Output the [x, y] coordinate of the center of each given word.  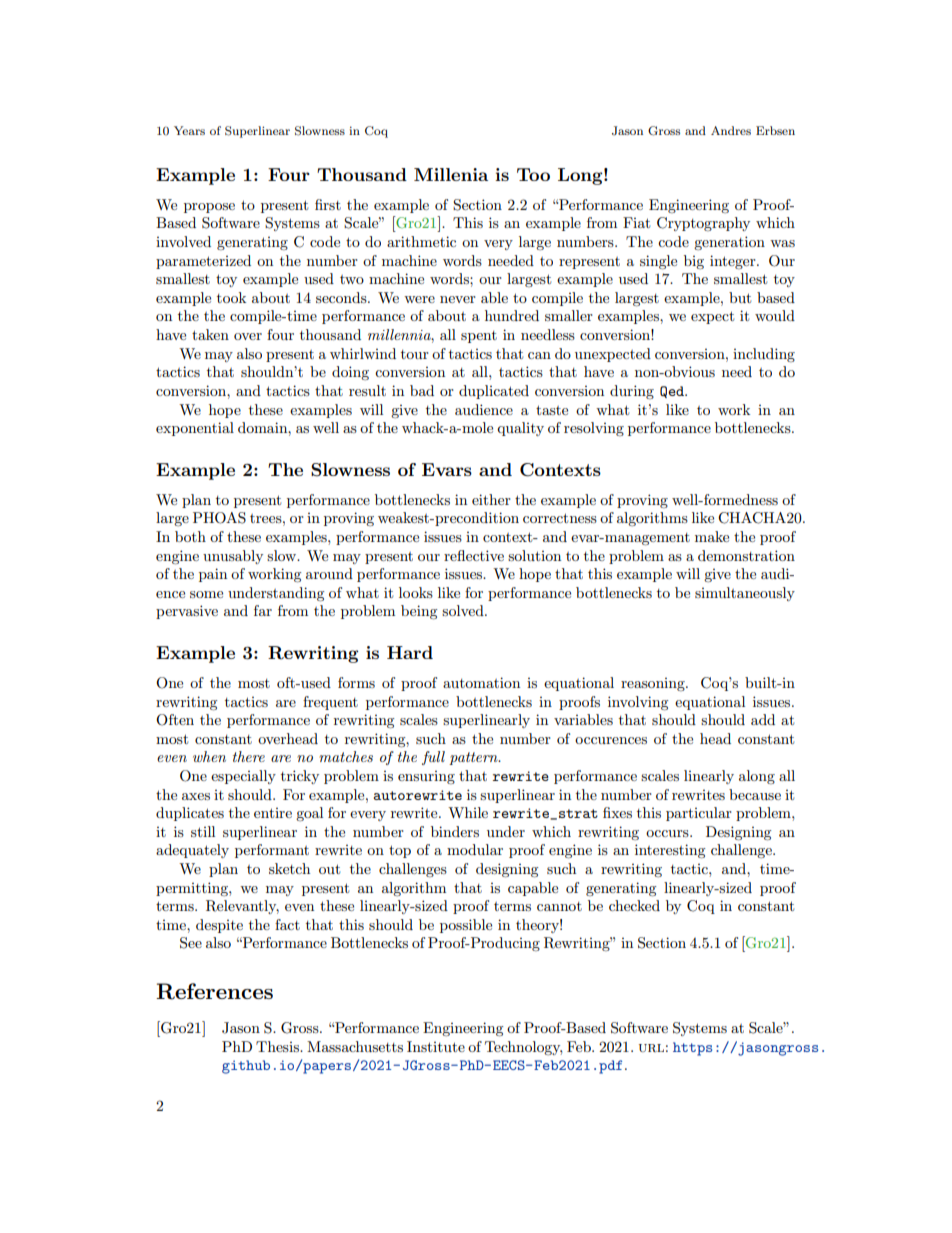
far [263, 610]
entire [273, 813]
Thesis [278, 1046]
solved [464, 610]
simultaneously [745, 594]
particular [699, 814]
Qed [673, 392]
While [468, 812]
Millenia [451, 174]
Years [189, 130]
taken [210, 334]
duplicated [494, 392]
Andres [731, 130]
